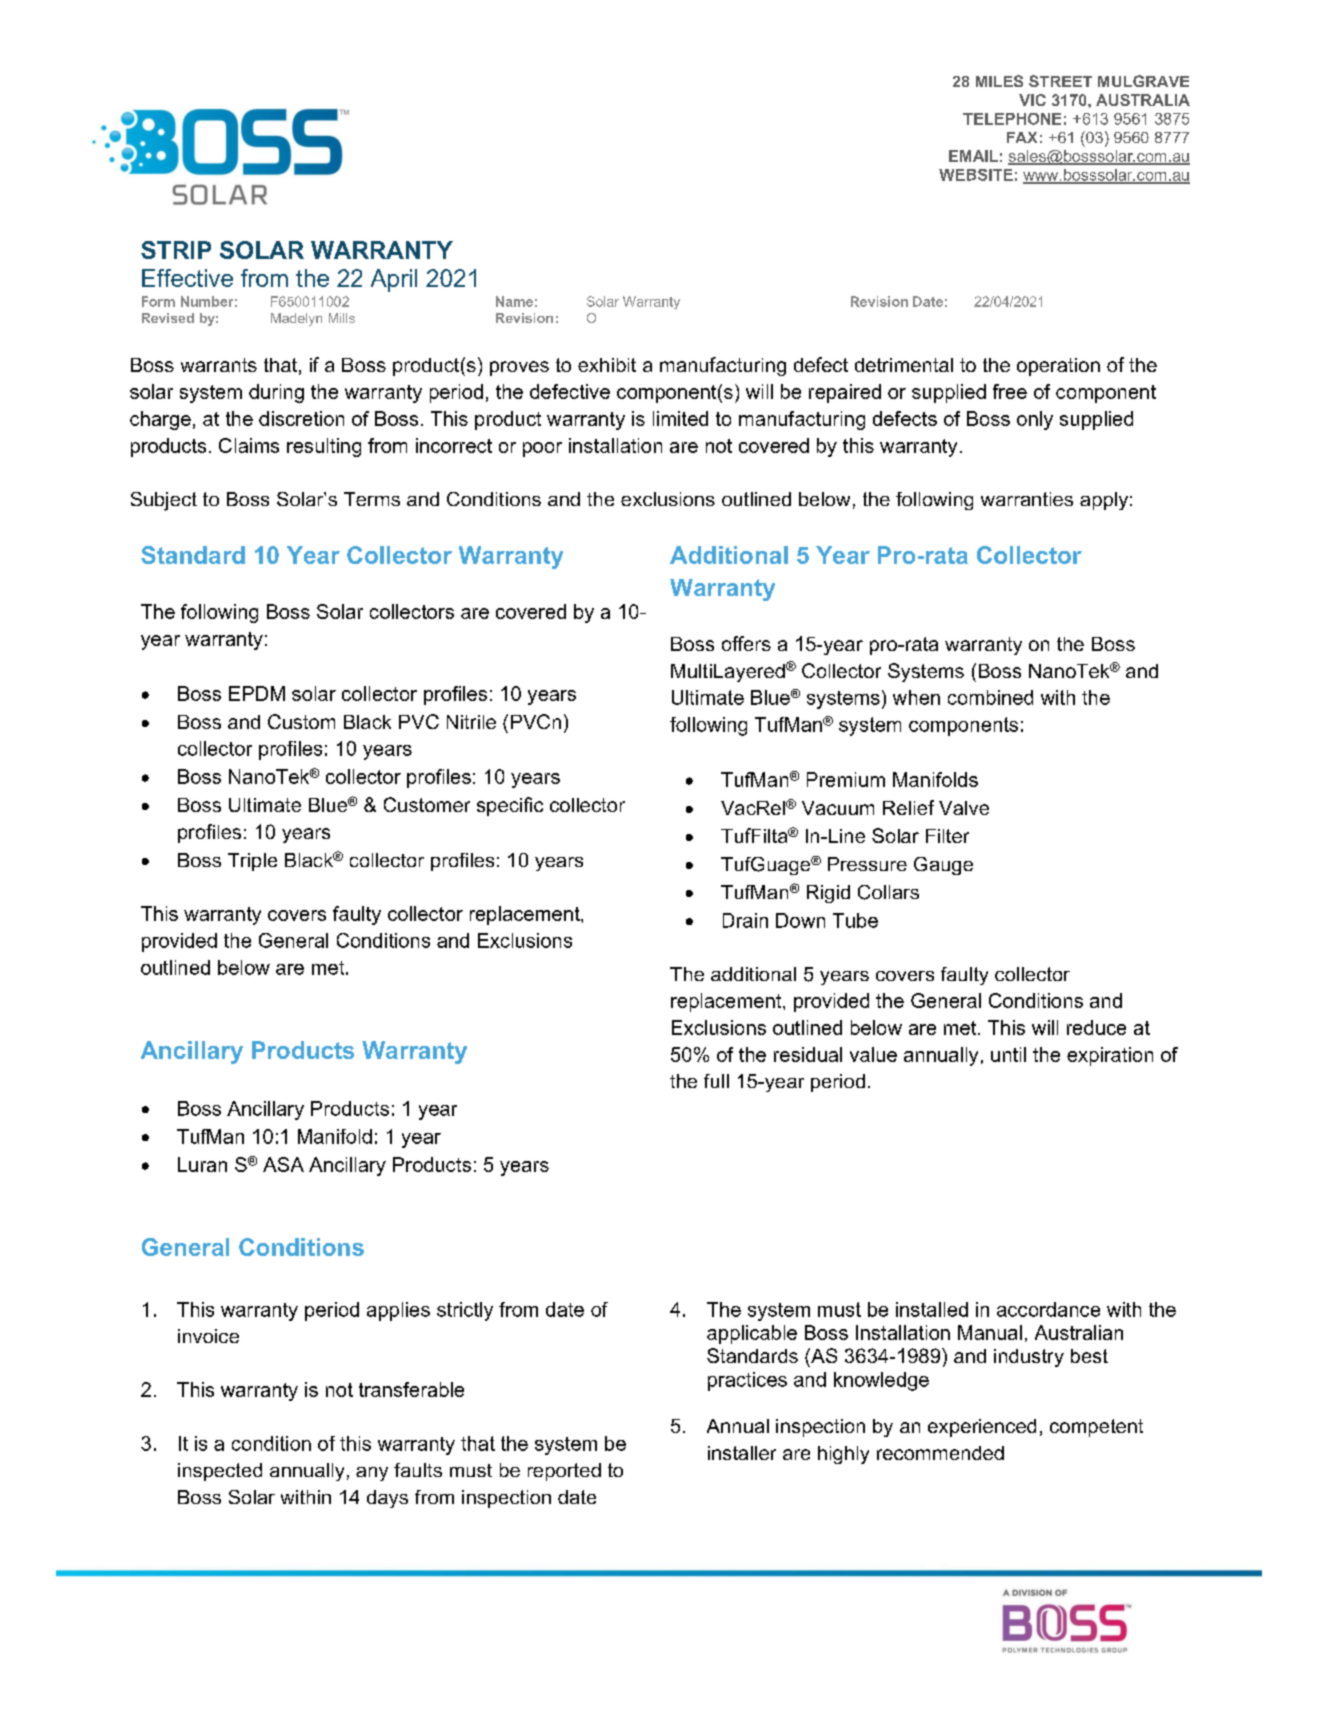  I want to click on ASA, so click(283, 1164).
